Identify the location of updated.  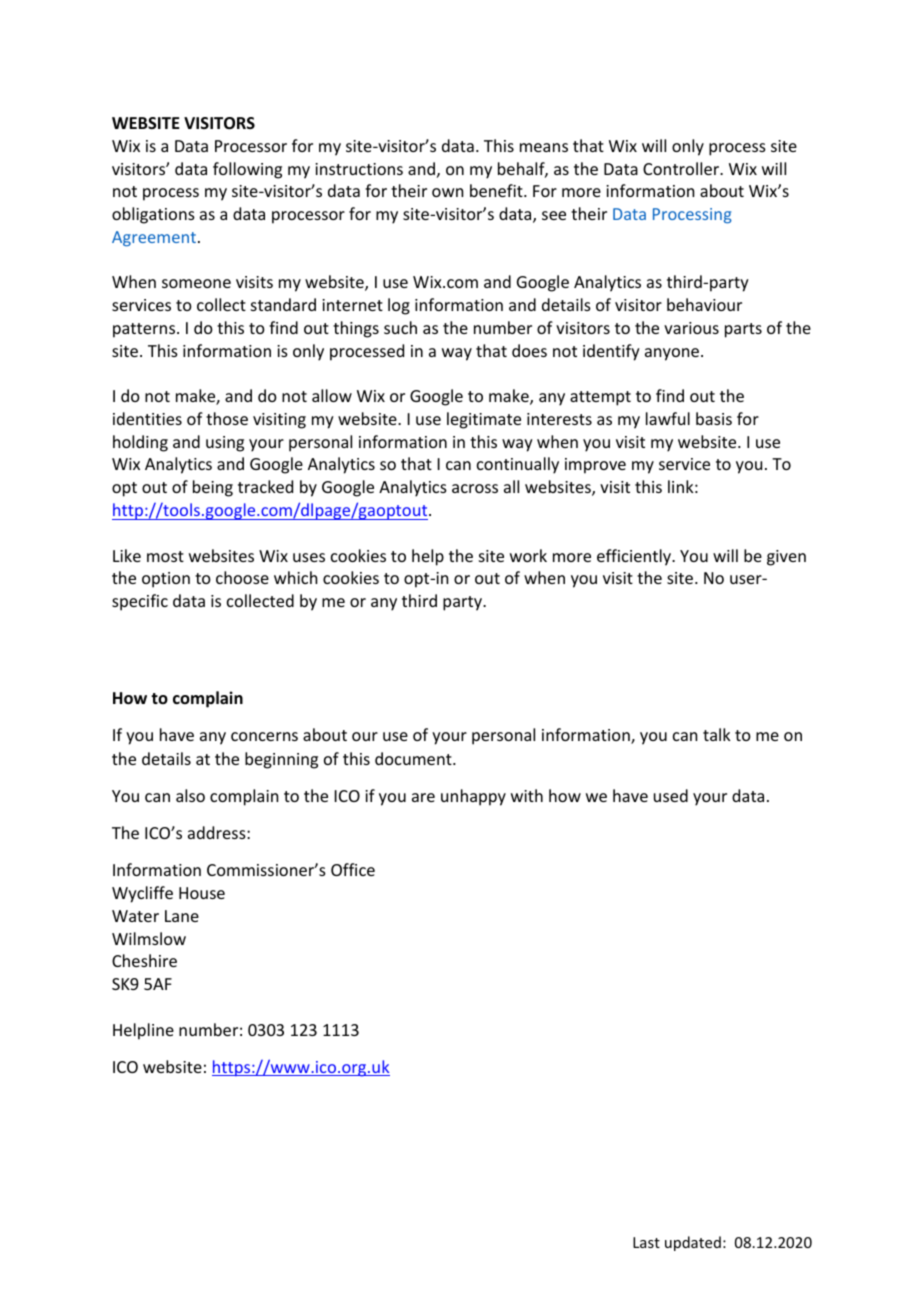
(693, 1243).
